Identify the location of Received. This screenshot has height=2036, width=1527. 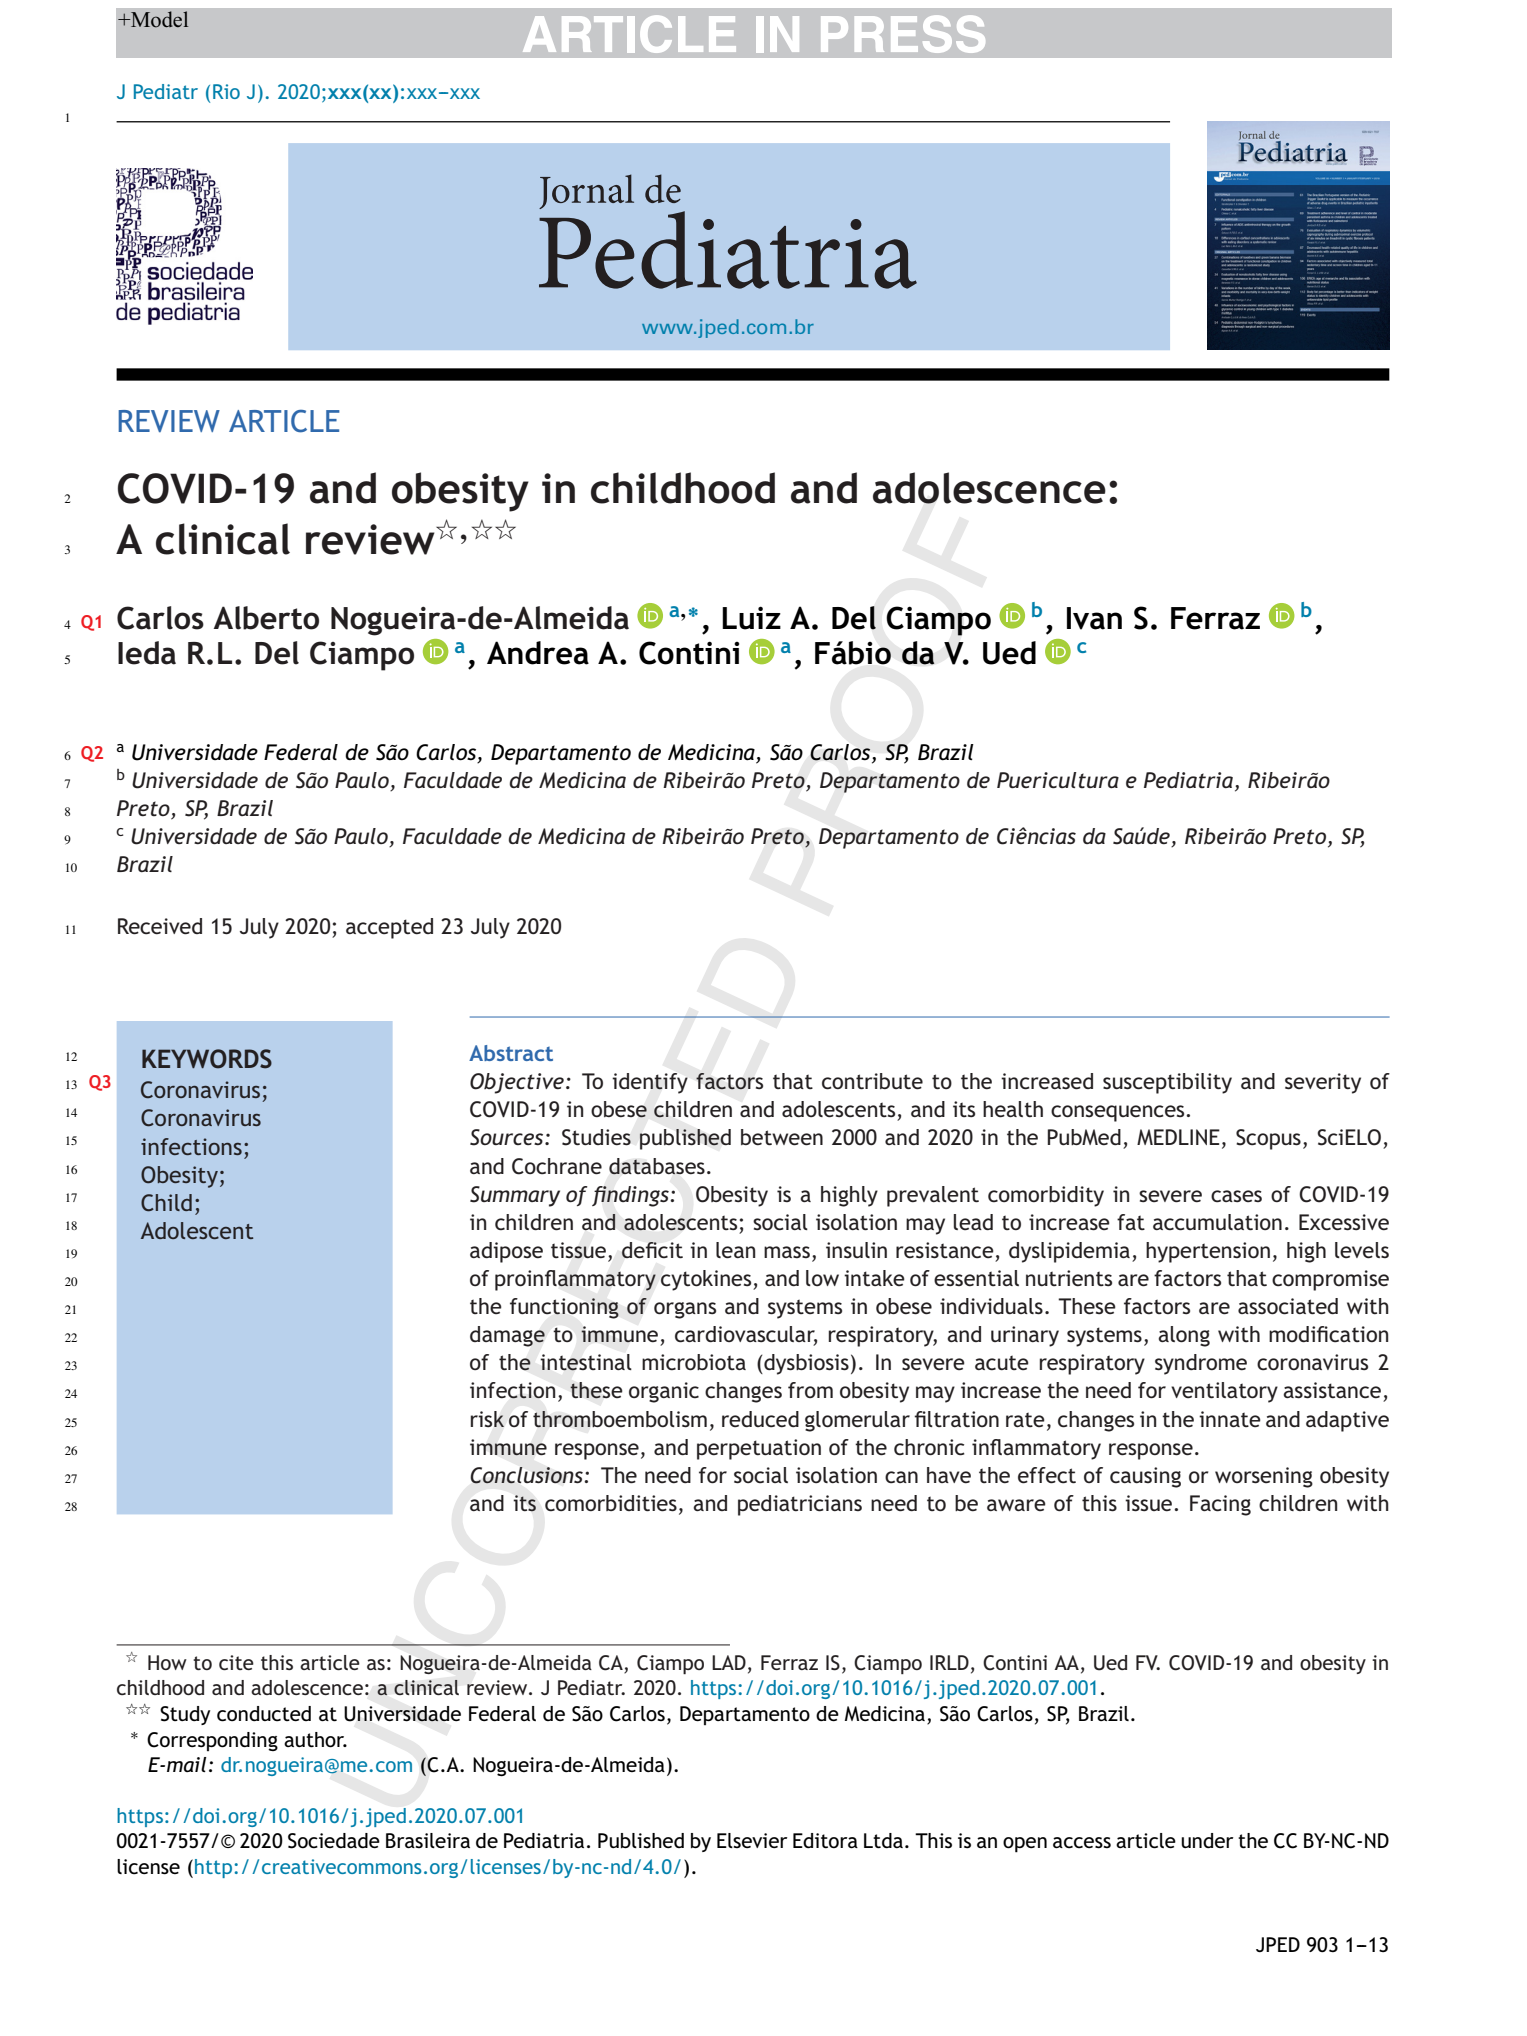
(160, 926).
